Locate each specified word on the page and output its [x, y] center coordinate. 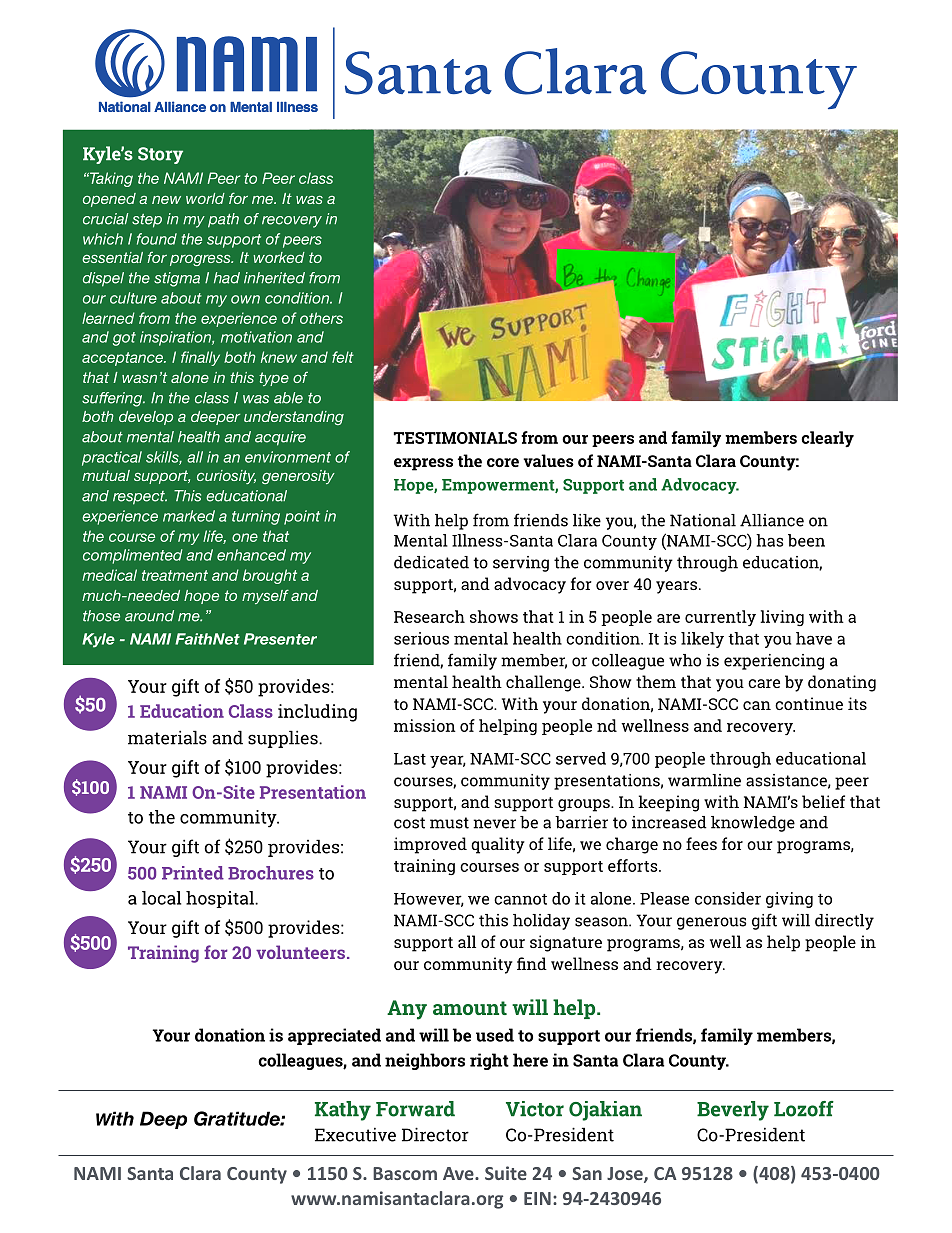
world [205, 198]
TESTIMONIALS [455, 438]
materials [167, 737]
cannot [520, 899]
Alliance [772, 520]
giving [789, 900]
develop [146, 418]
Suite [506, 1173]
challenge [544, 683]
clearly [827, 439]
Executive [355, 1134]
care [764, 683]
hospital [221, 899]
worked [279, 257]
